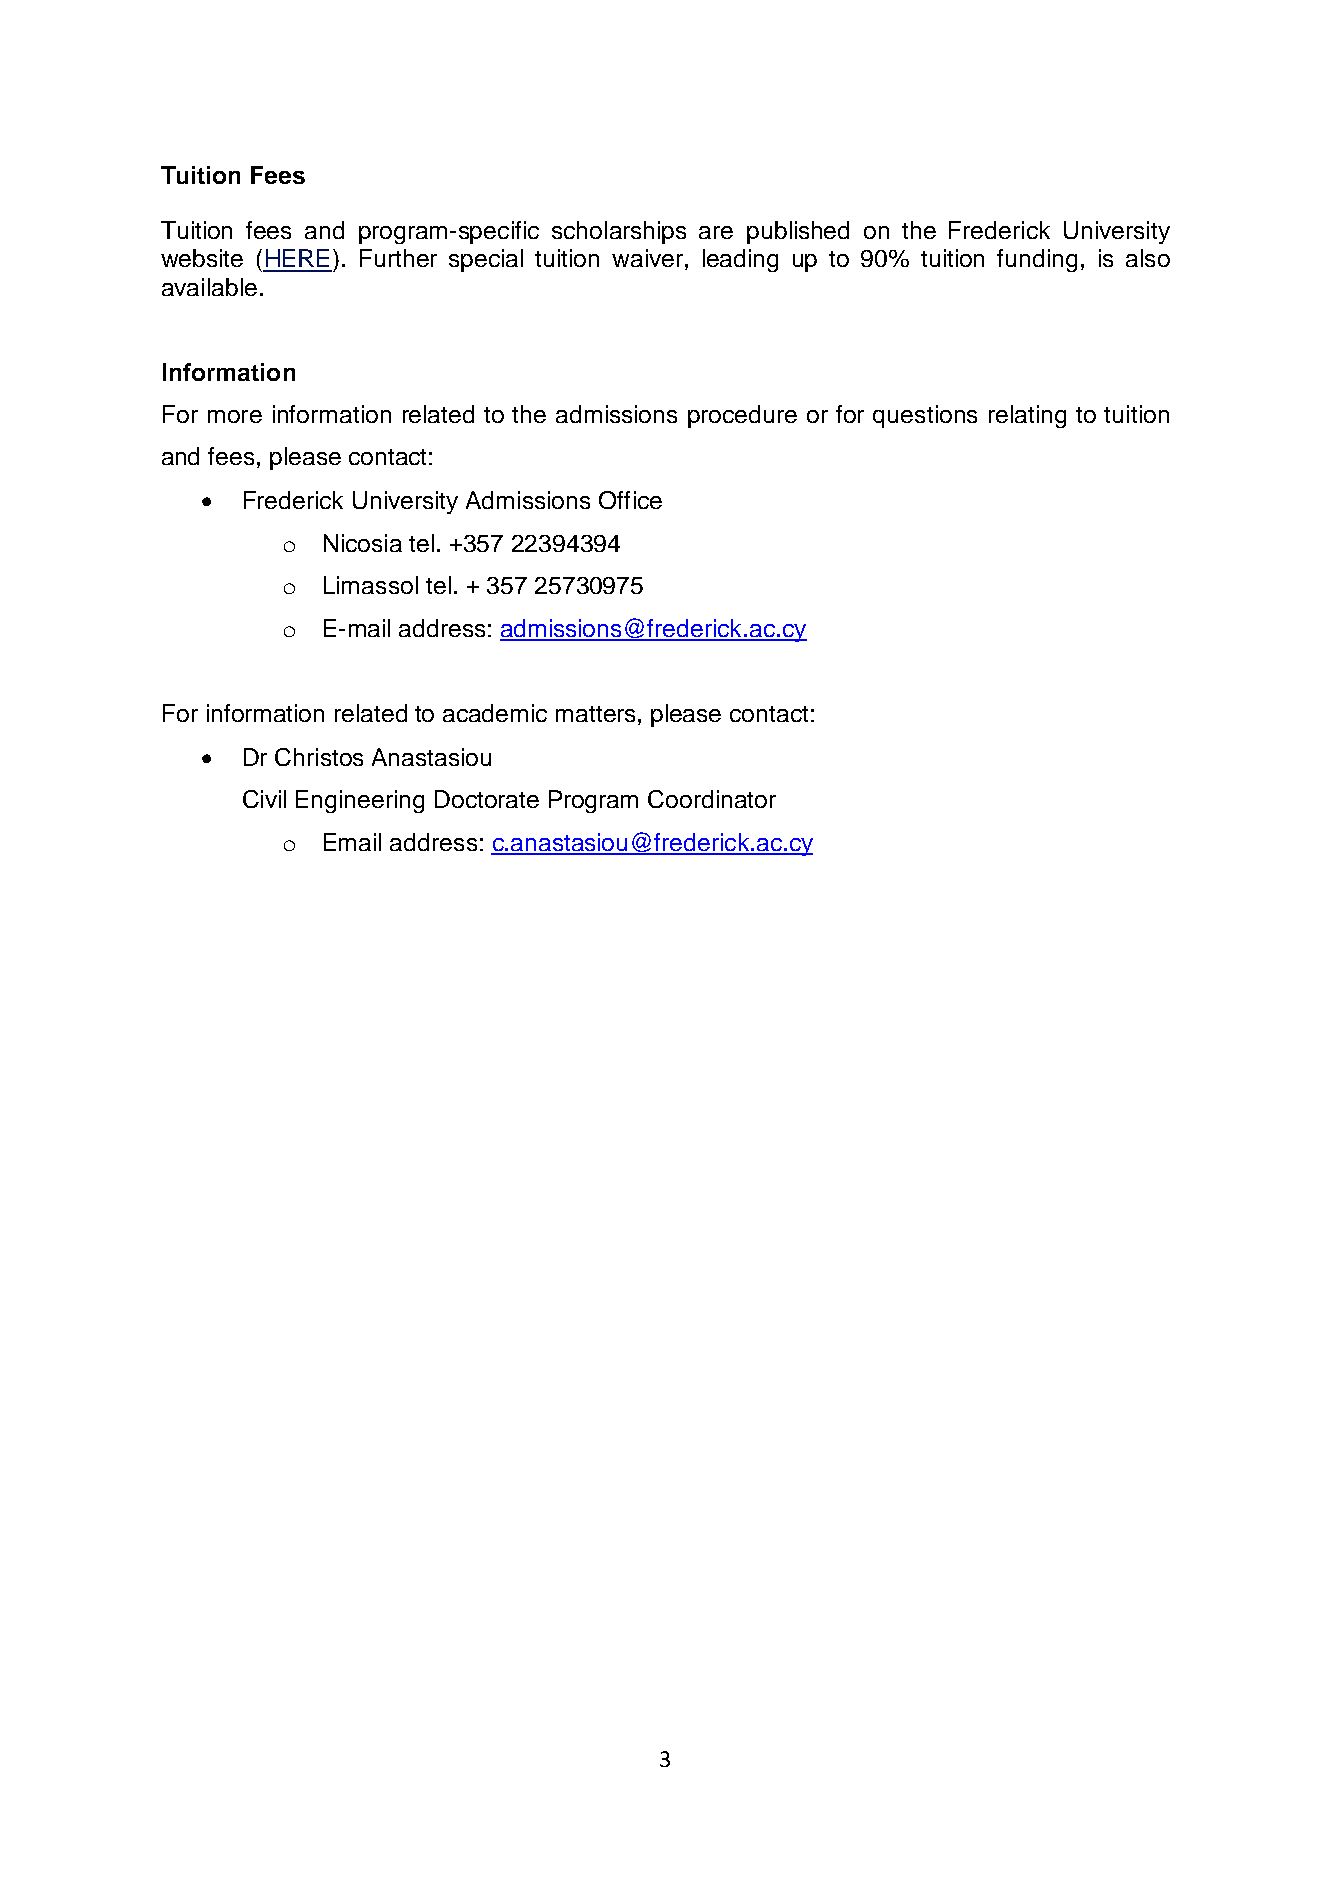 Image resolution: width=1331 pixels, height=1883 pixels. Describe the element at coordinates (1148, 258) in the image. I see `also` at that location.
